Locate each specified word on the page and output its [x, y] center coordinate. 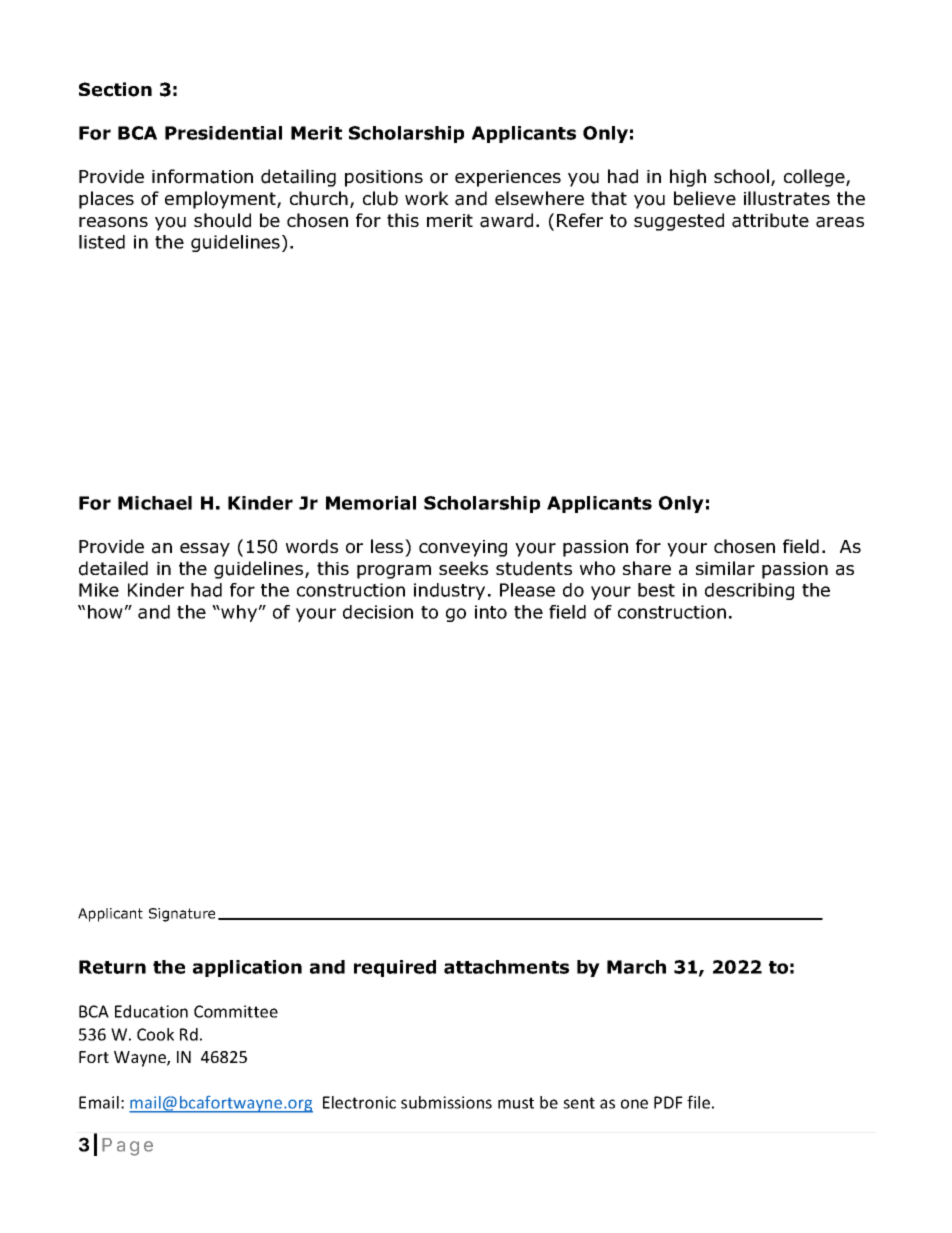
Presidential [223, 133]
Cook [155, 1034]
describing [749, 591]
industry [449, 591]
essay [205, 550]
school [741, 176]
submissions [446, 1102]
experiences [508, 178]
